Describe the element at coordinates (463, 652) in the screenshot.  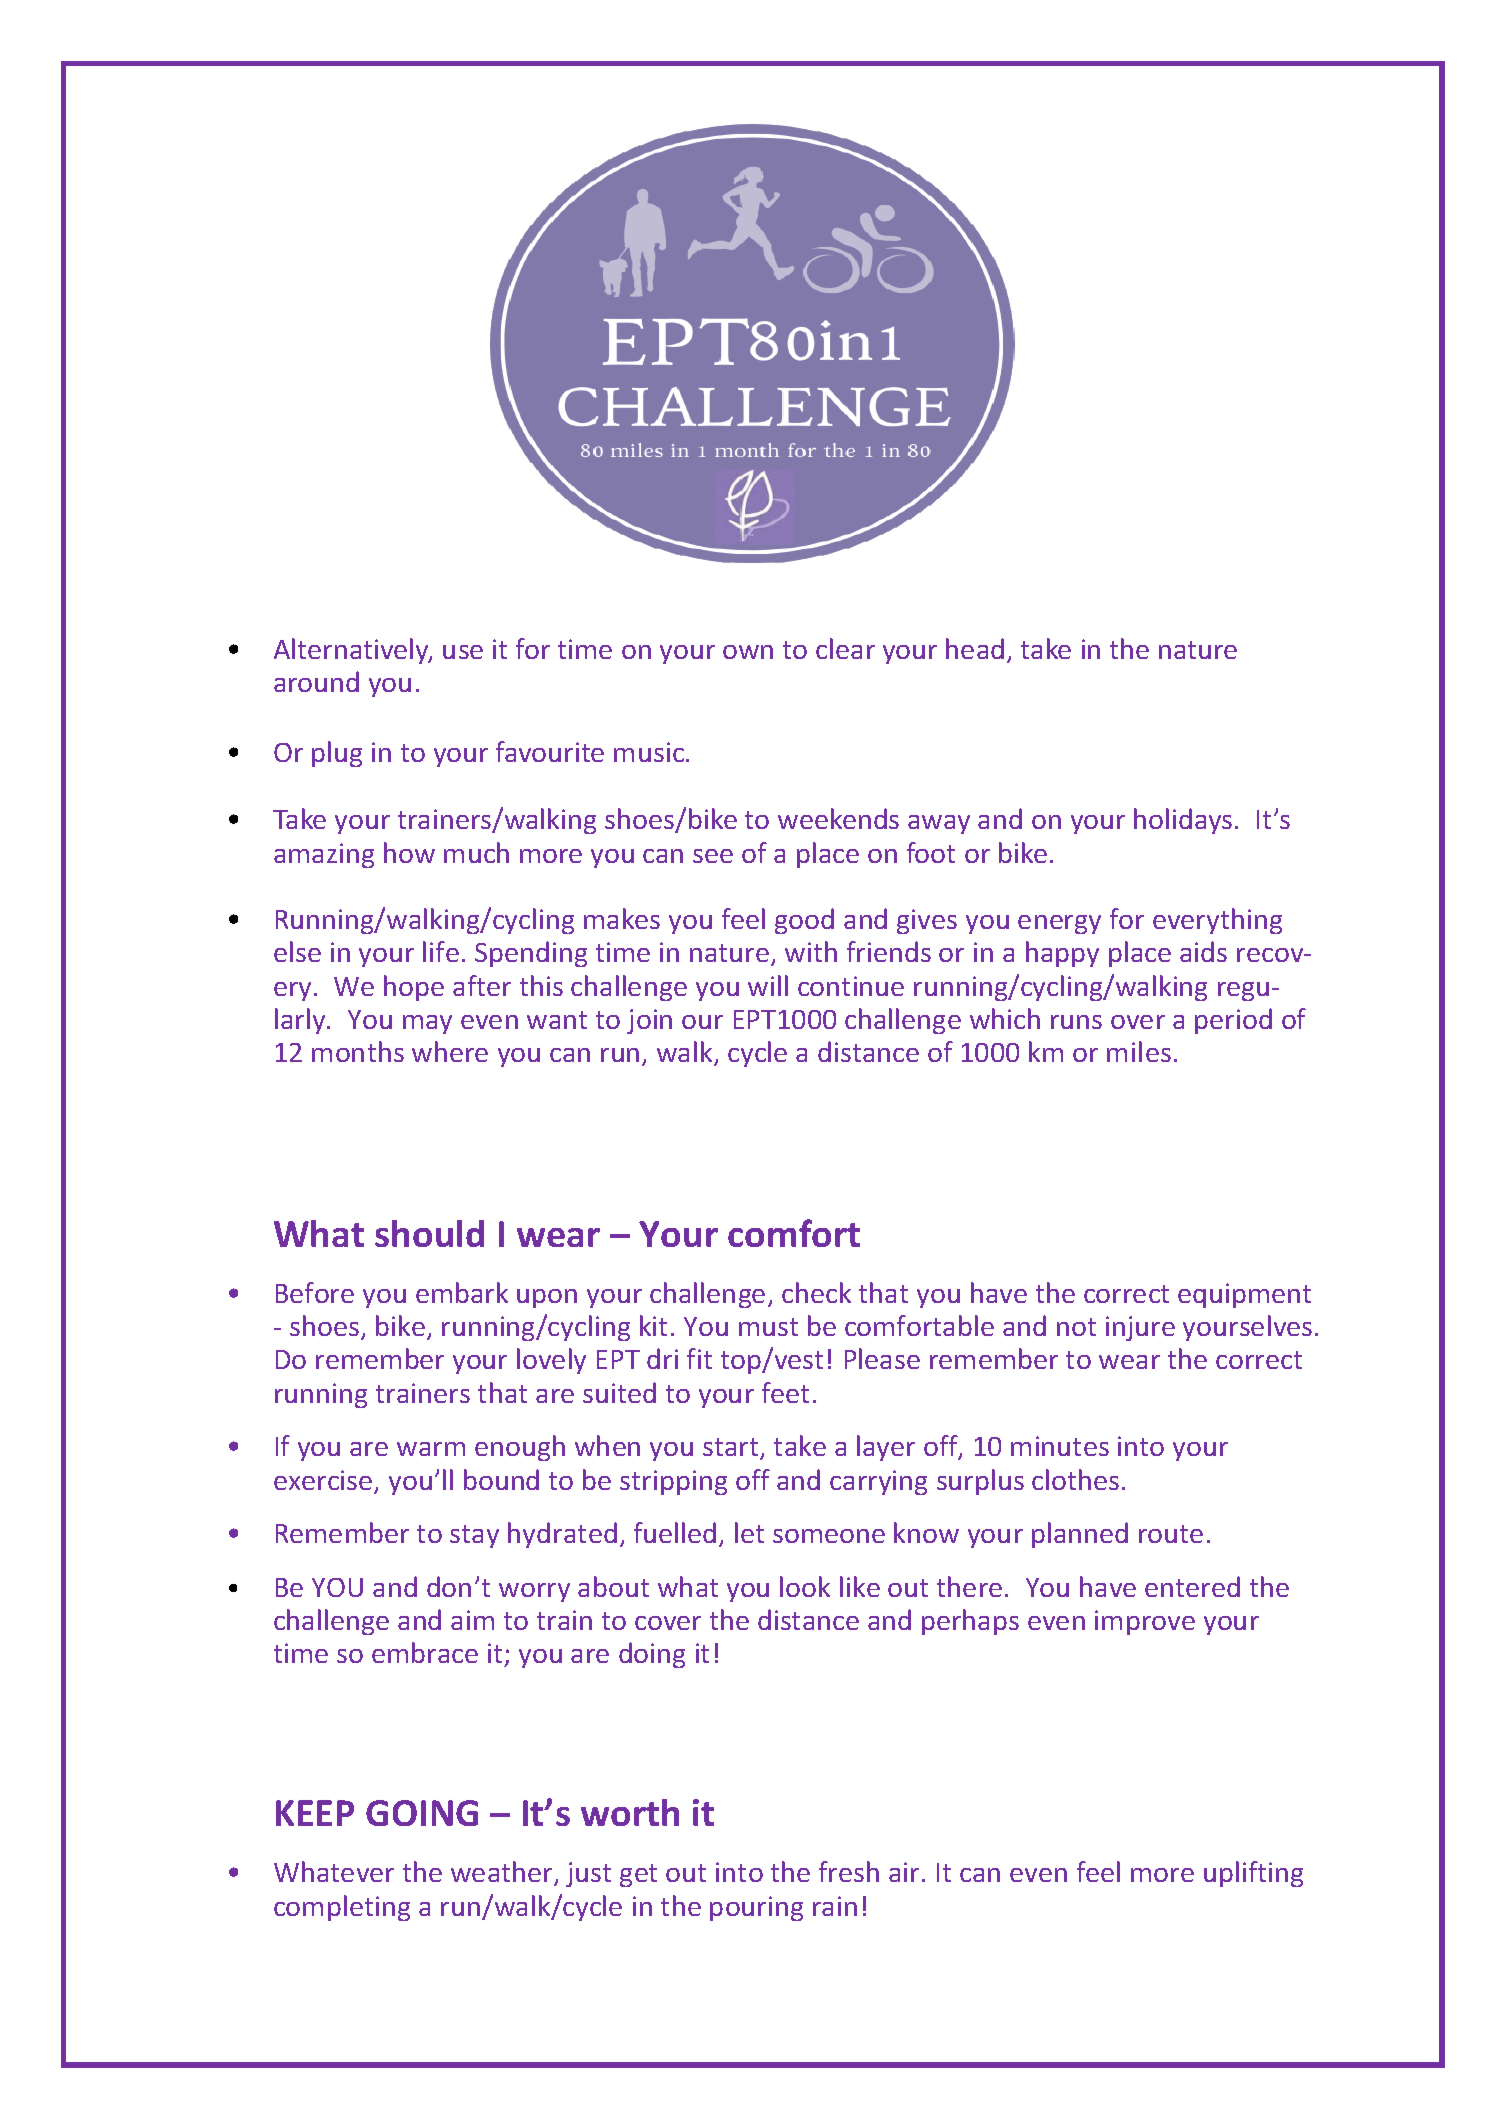
I see `use` at that location.
